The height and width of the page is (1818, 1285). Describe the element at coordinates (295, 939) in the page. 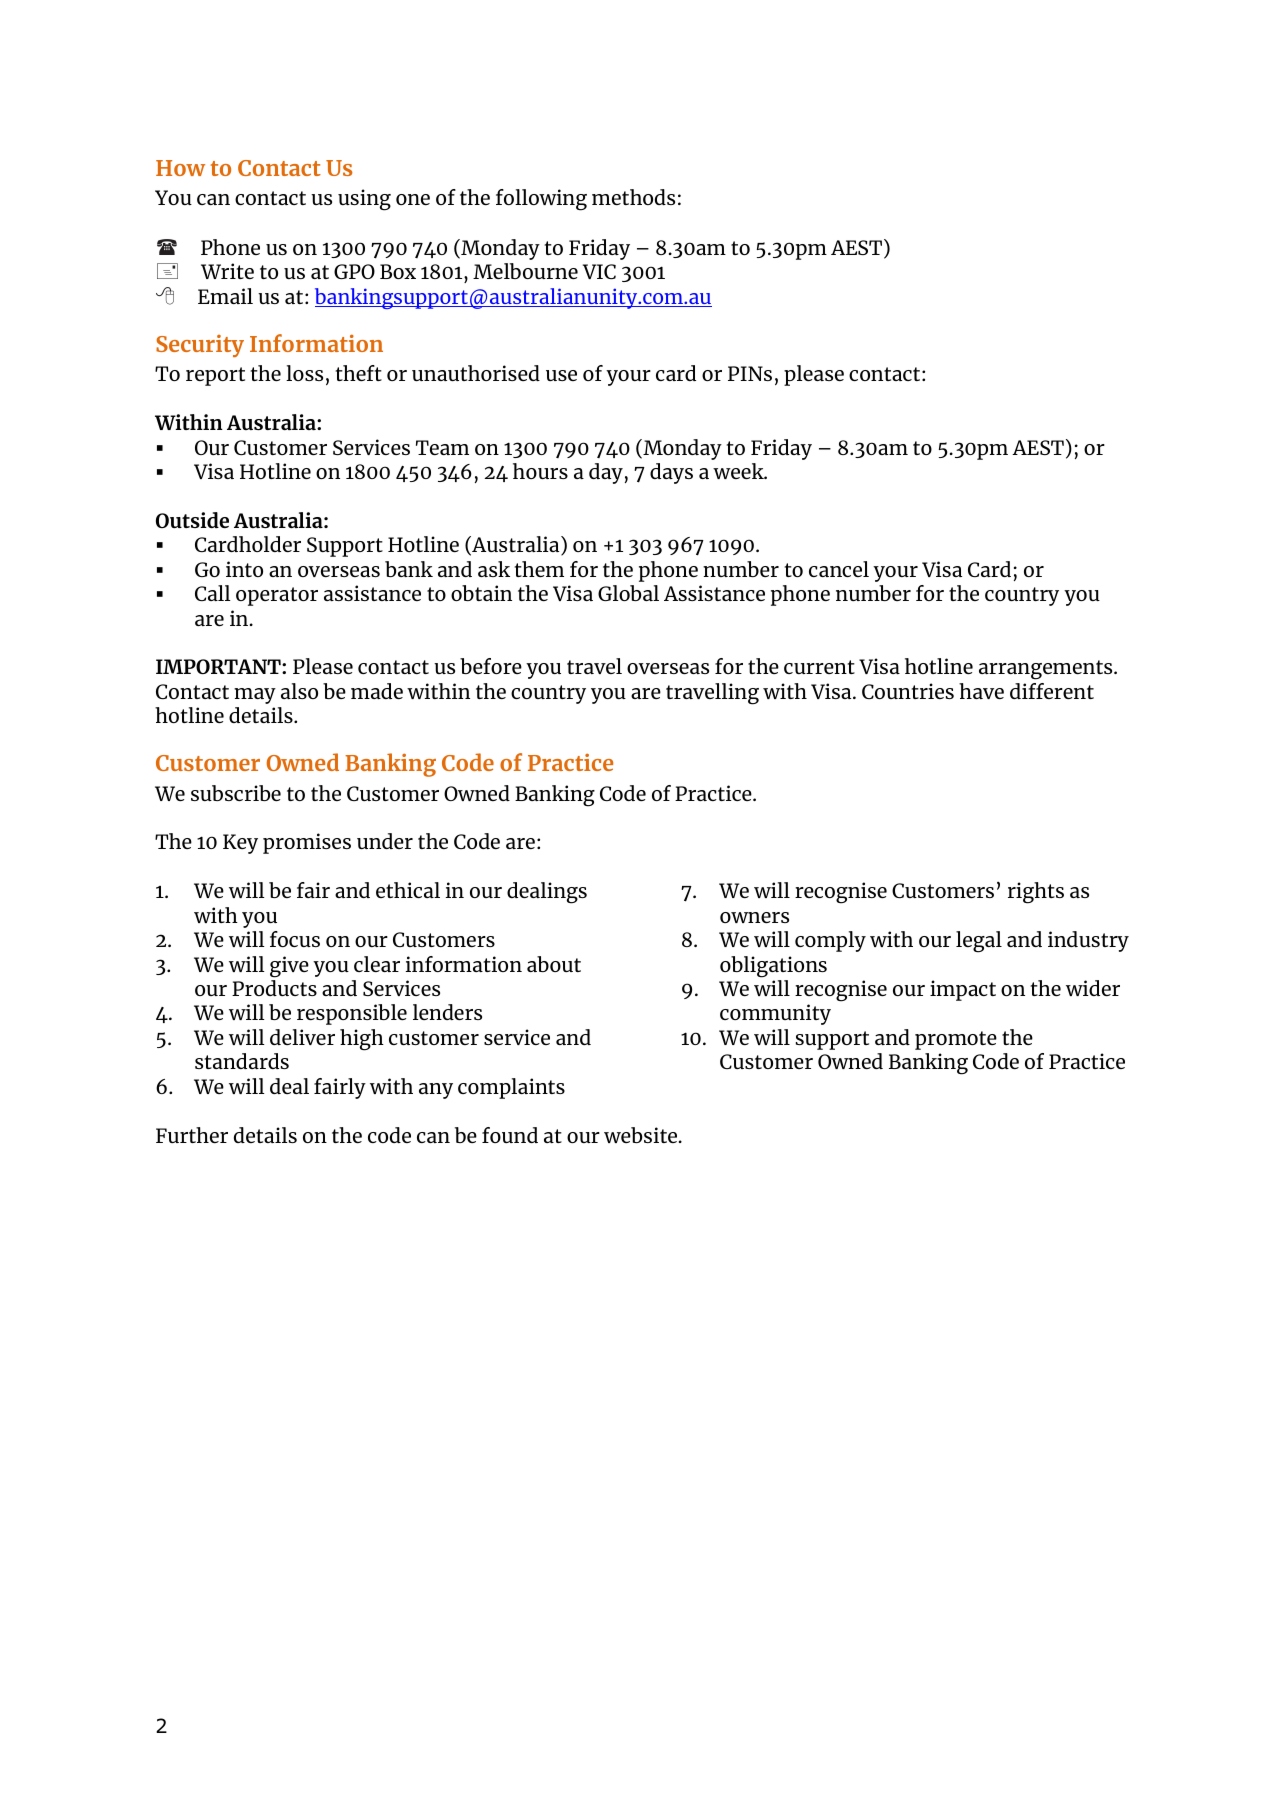

I see `focus` at that location.
